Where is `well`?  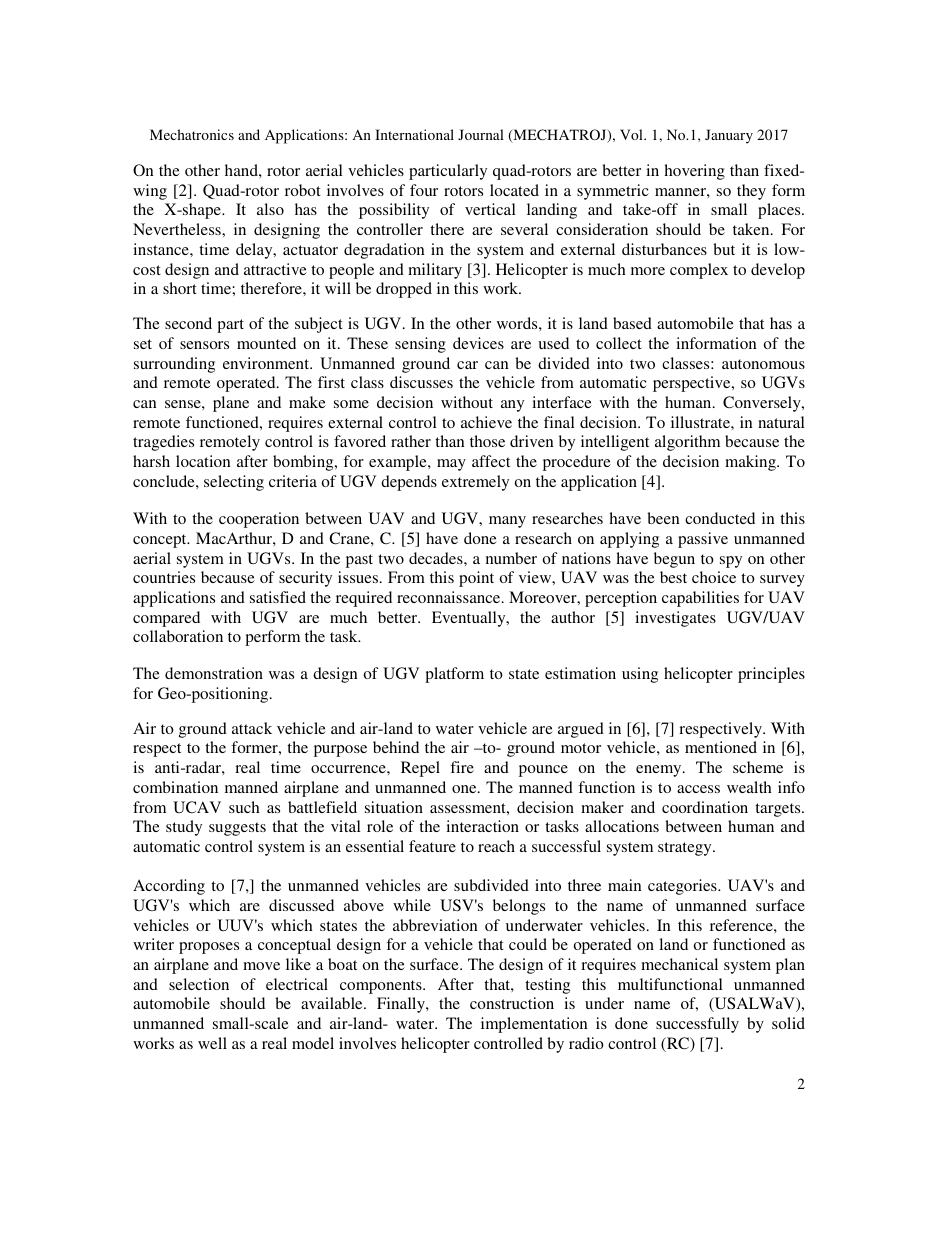
well is located at coordinates (212, 1043).
